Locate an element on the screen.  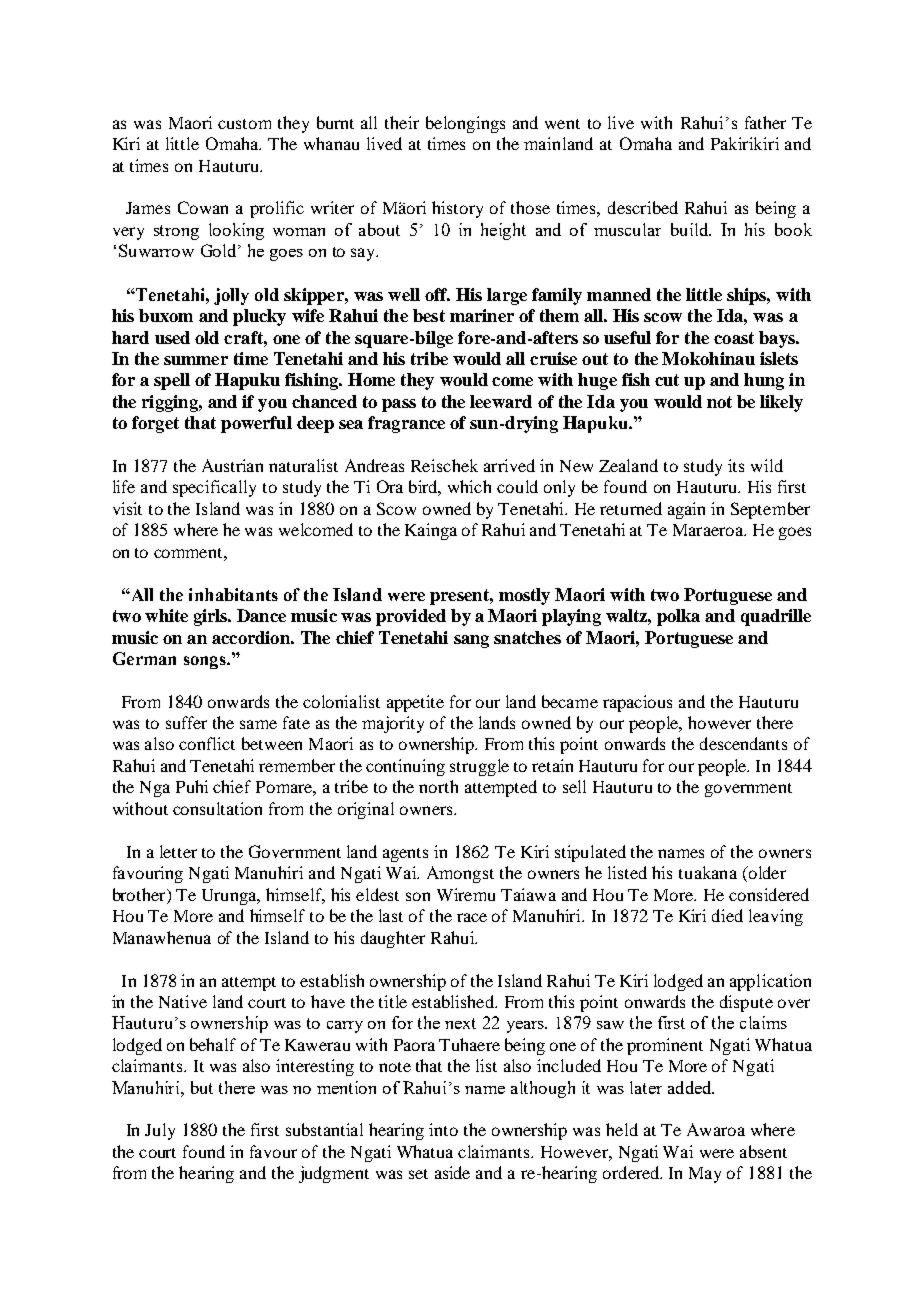
into is located at coordinates (443, 1129).
